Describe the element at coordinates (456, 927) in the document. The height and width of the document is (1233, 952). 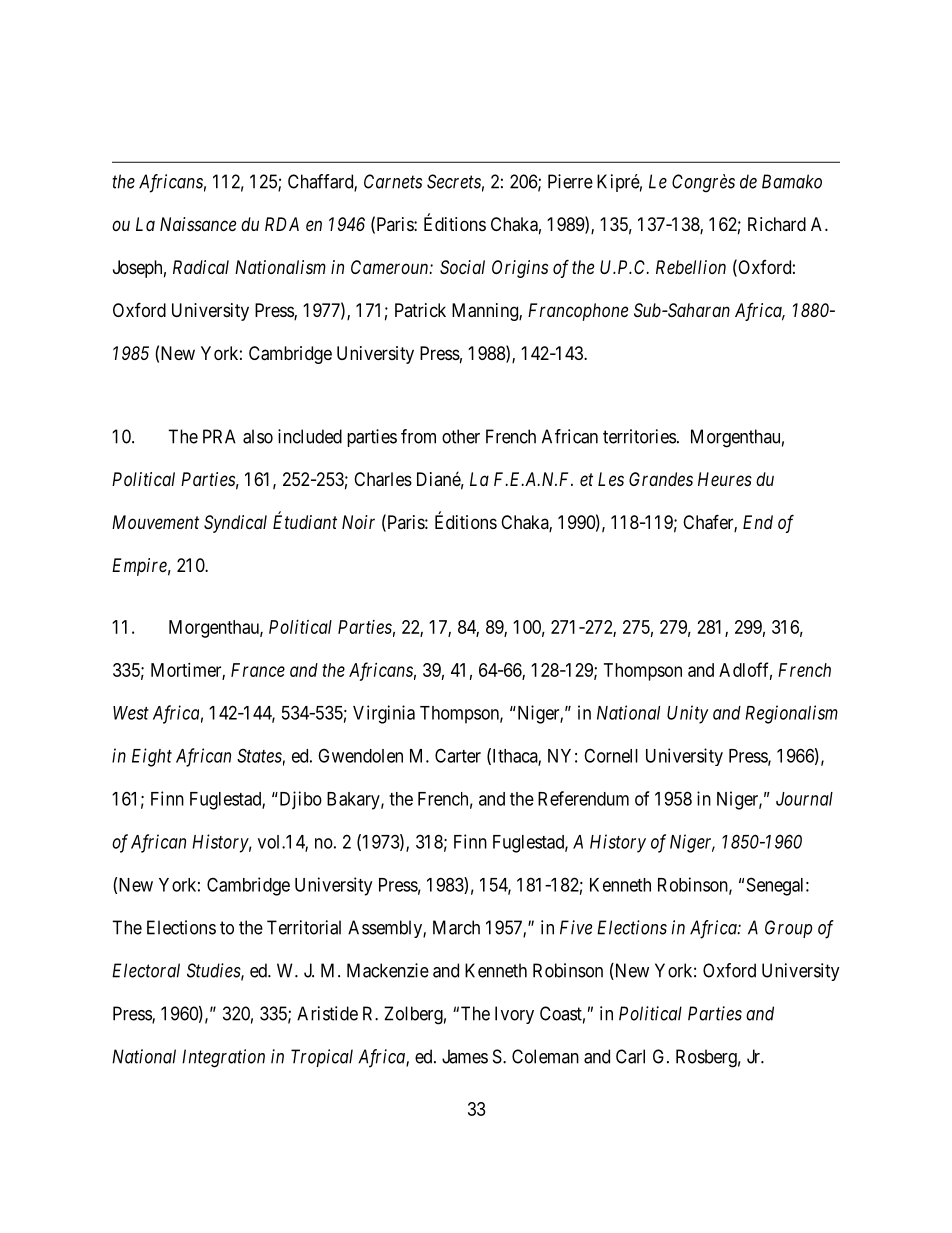
I see `March` at that location.
